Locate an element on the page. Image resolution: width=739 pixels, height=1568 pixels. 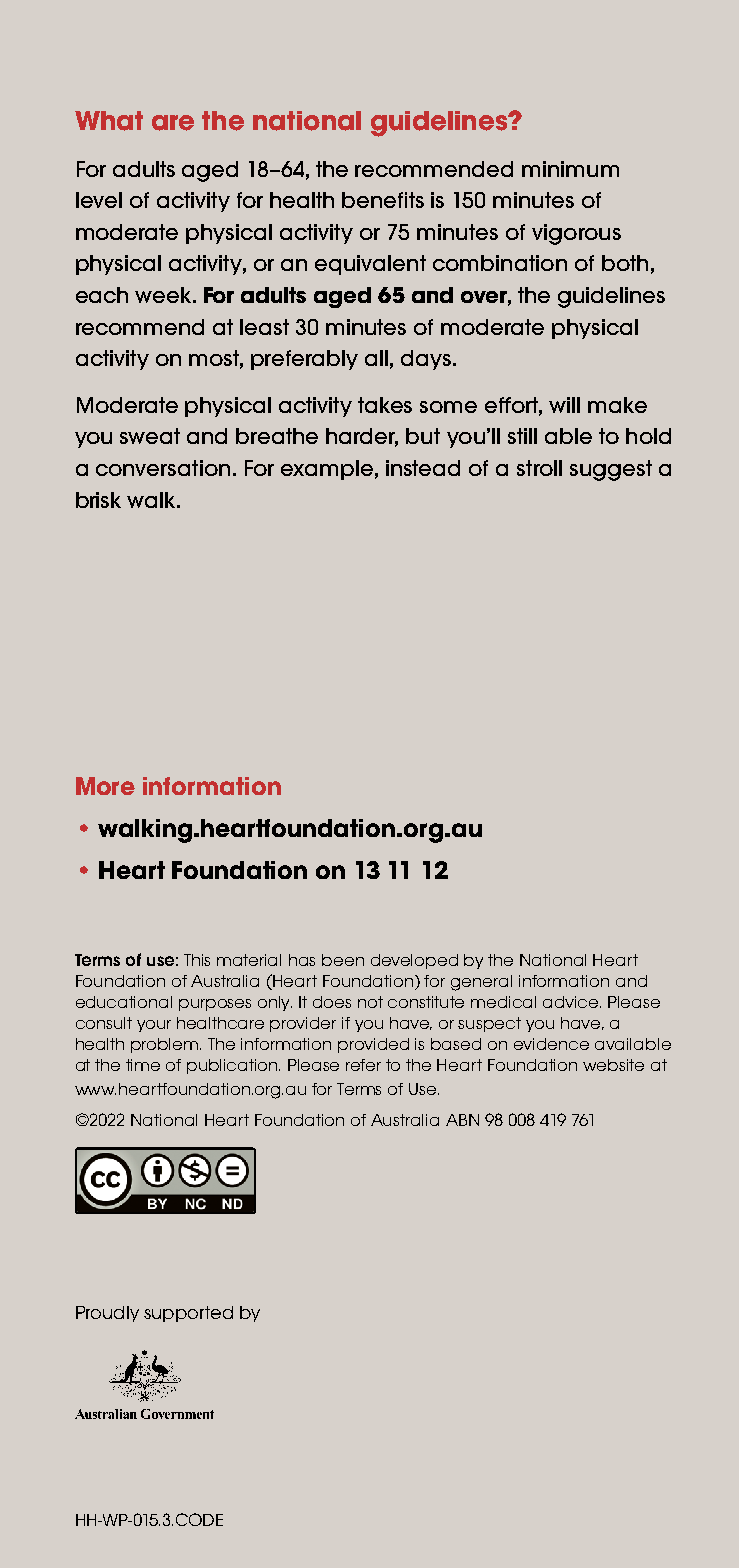
ABN is located at coordinates (462, 1120).
